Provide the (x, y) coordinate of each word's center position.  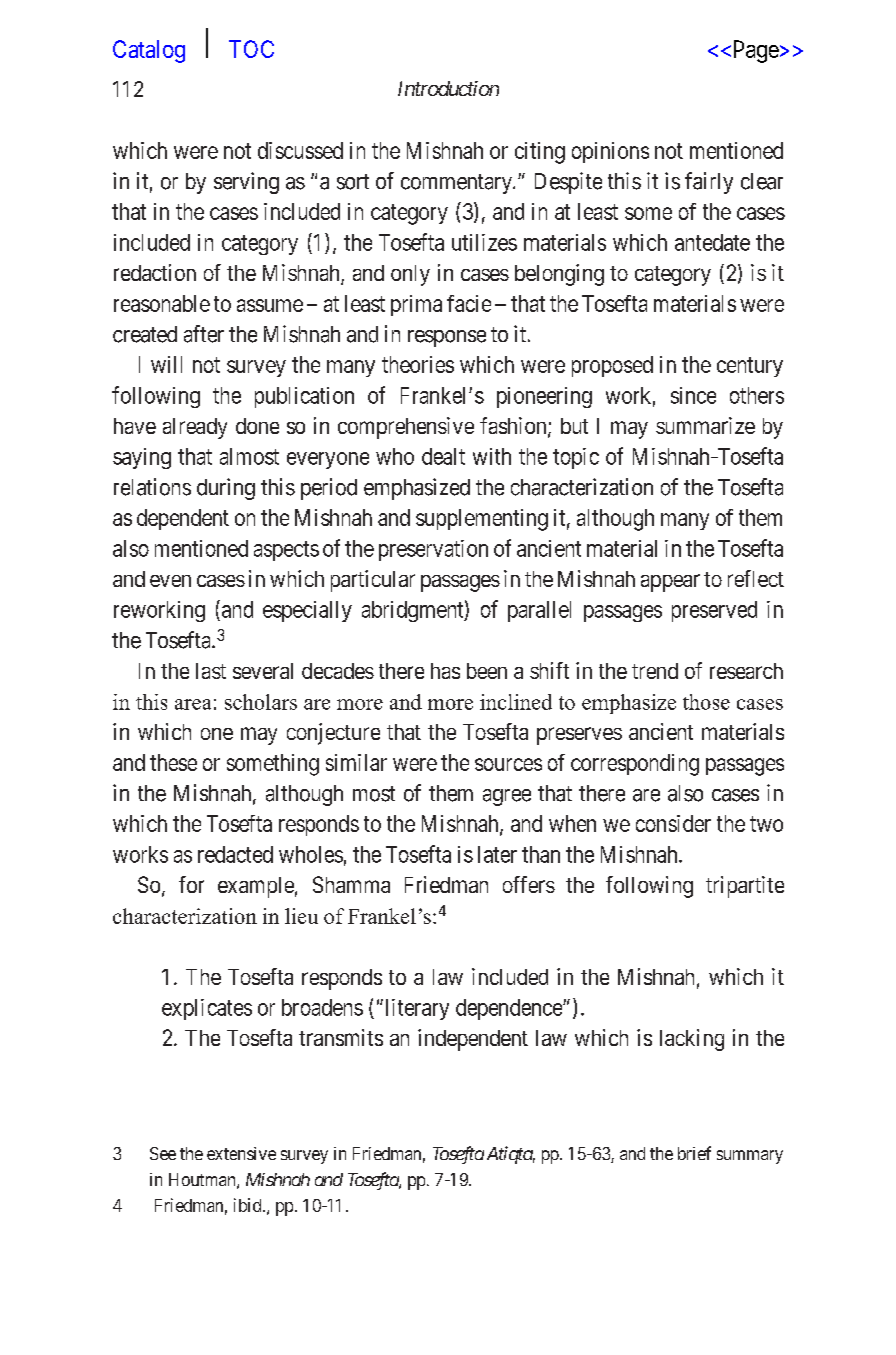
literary (417, 1009)
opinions (610, 152)
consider (673, 823)
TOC (251, 49)
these (173, 762)
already (195, 428)
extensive (241, 1153)
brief (694, 1153)
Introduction (448, 88)
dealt (443, 456)
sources (508, 764)
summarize (705, 425)
